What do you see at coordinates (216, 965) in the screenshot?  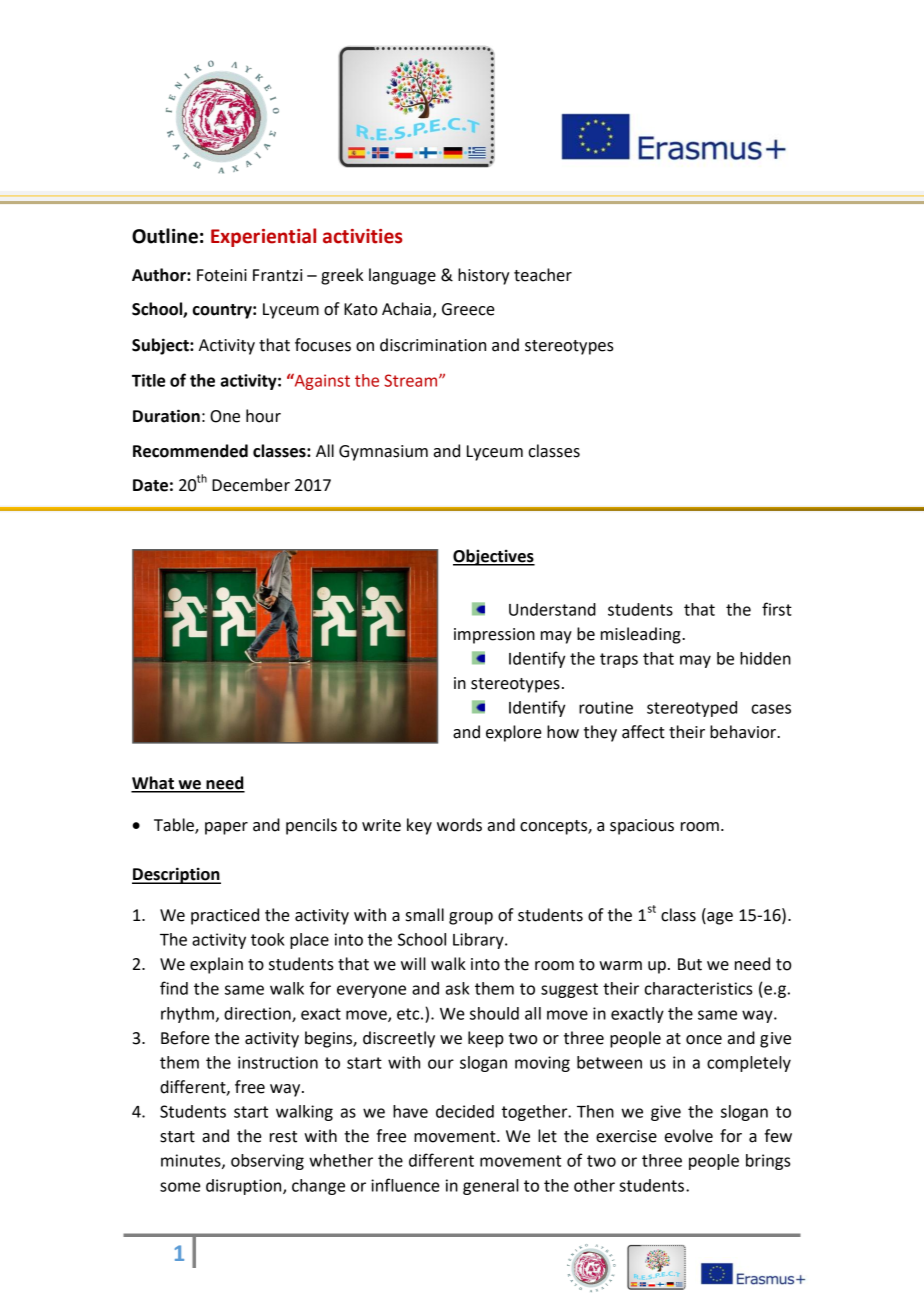 I see `explain` at bounding box center [216, 965].
